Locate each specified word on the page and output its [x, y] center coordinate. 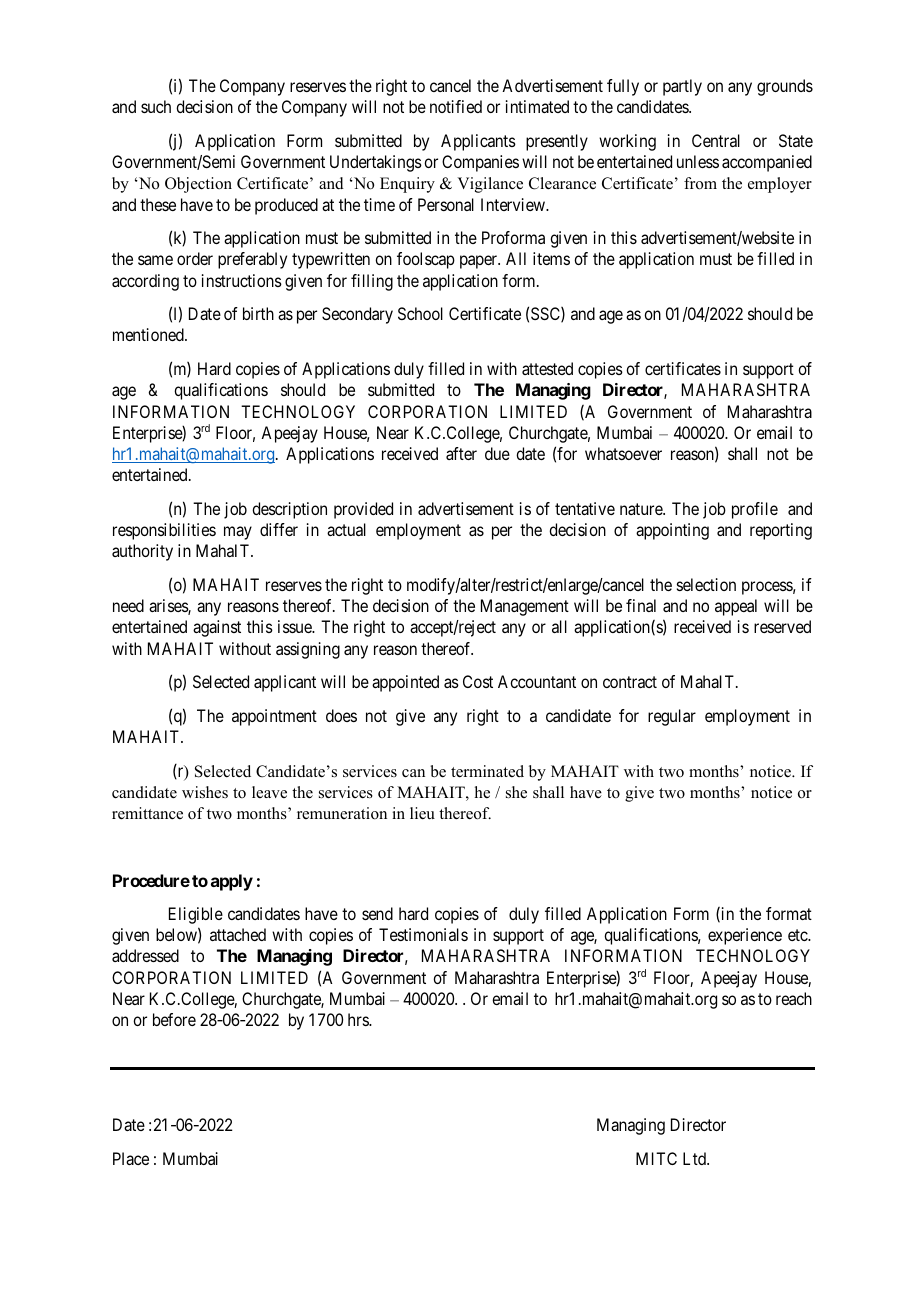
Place [131, 1158]
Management [525, 607]
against [217, 628]
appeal [736, 607]
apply [232, 882]
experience [745, 936]
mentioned [149, 334]
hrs [359, 1019]
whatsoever [623, 453]
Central [716, 140]
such [156, 106]
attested [547, 368]
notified [456, 106]
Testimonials [423, 934]
